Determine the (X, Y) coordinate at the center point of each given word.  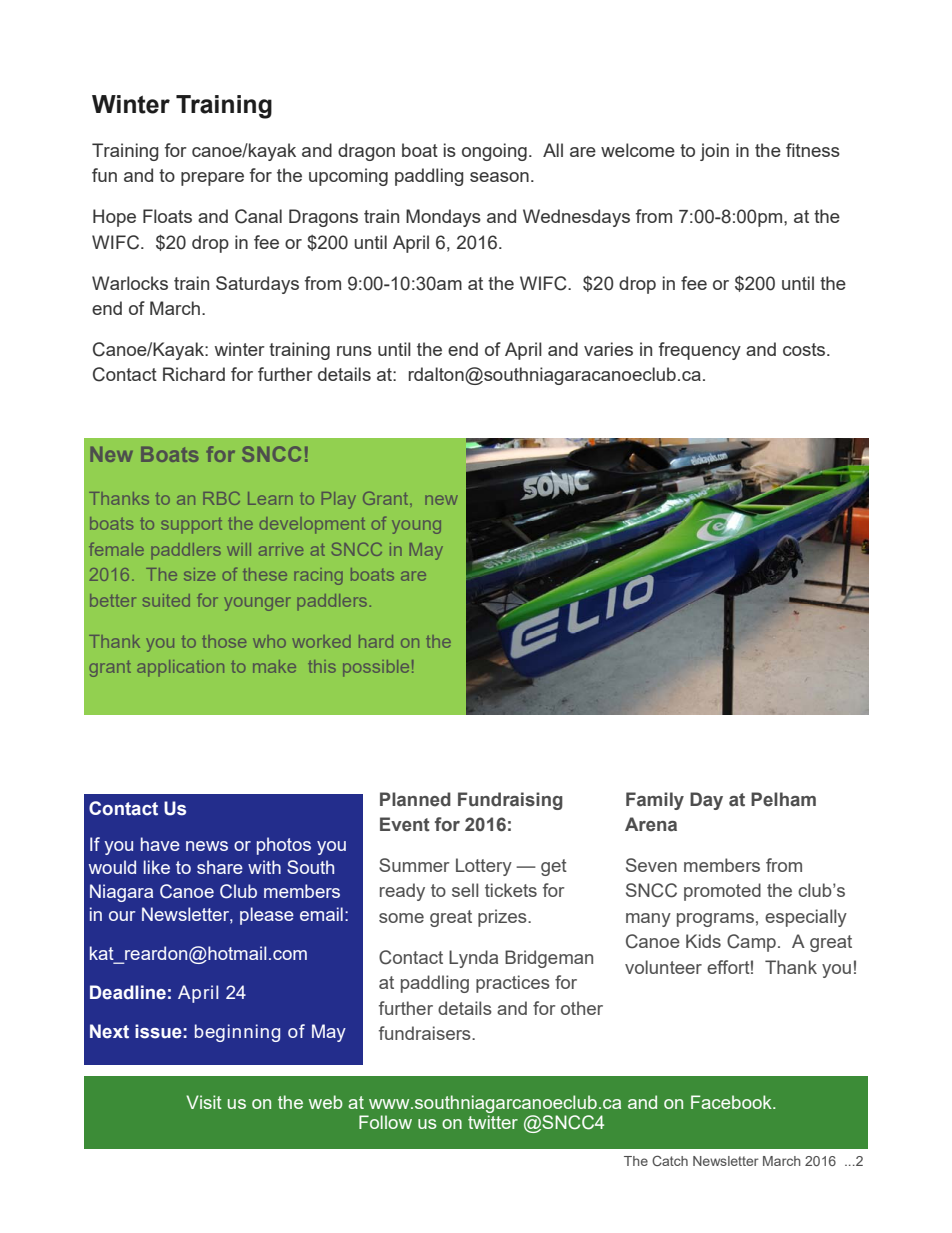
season (499, 177)
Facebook (732, 1102)
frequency (699, 351)
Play (339, 500)
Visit (204, 1102)
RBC (221, 498)
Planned (415, 799)
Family (655, 801)
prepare (212, 179)
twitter (493, 1122)
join (714, 152)
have (160, 844)
